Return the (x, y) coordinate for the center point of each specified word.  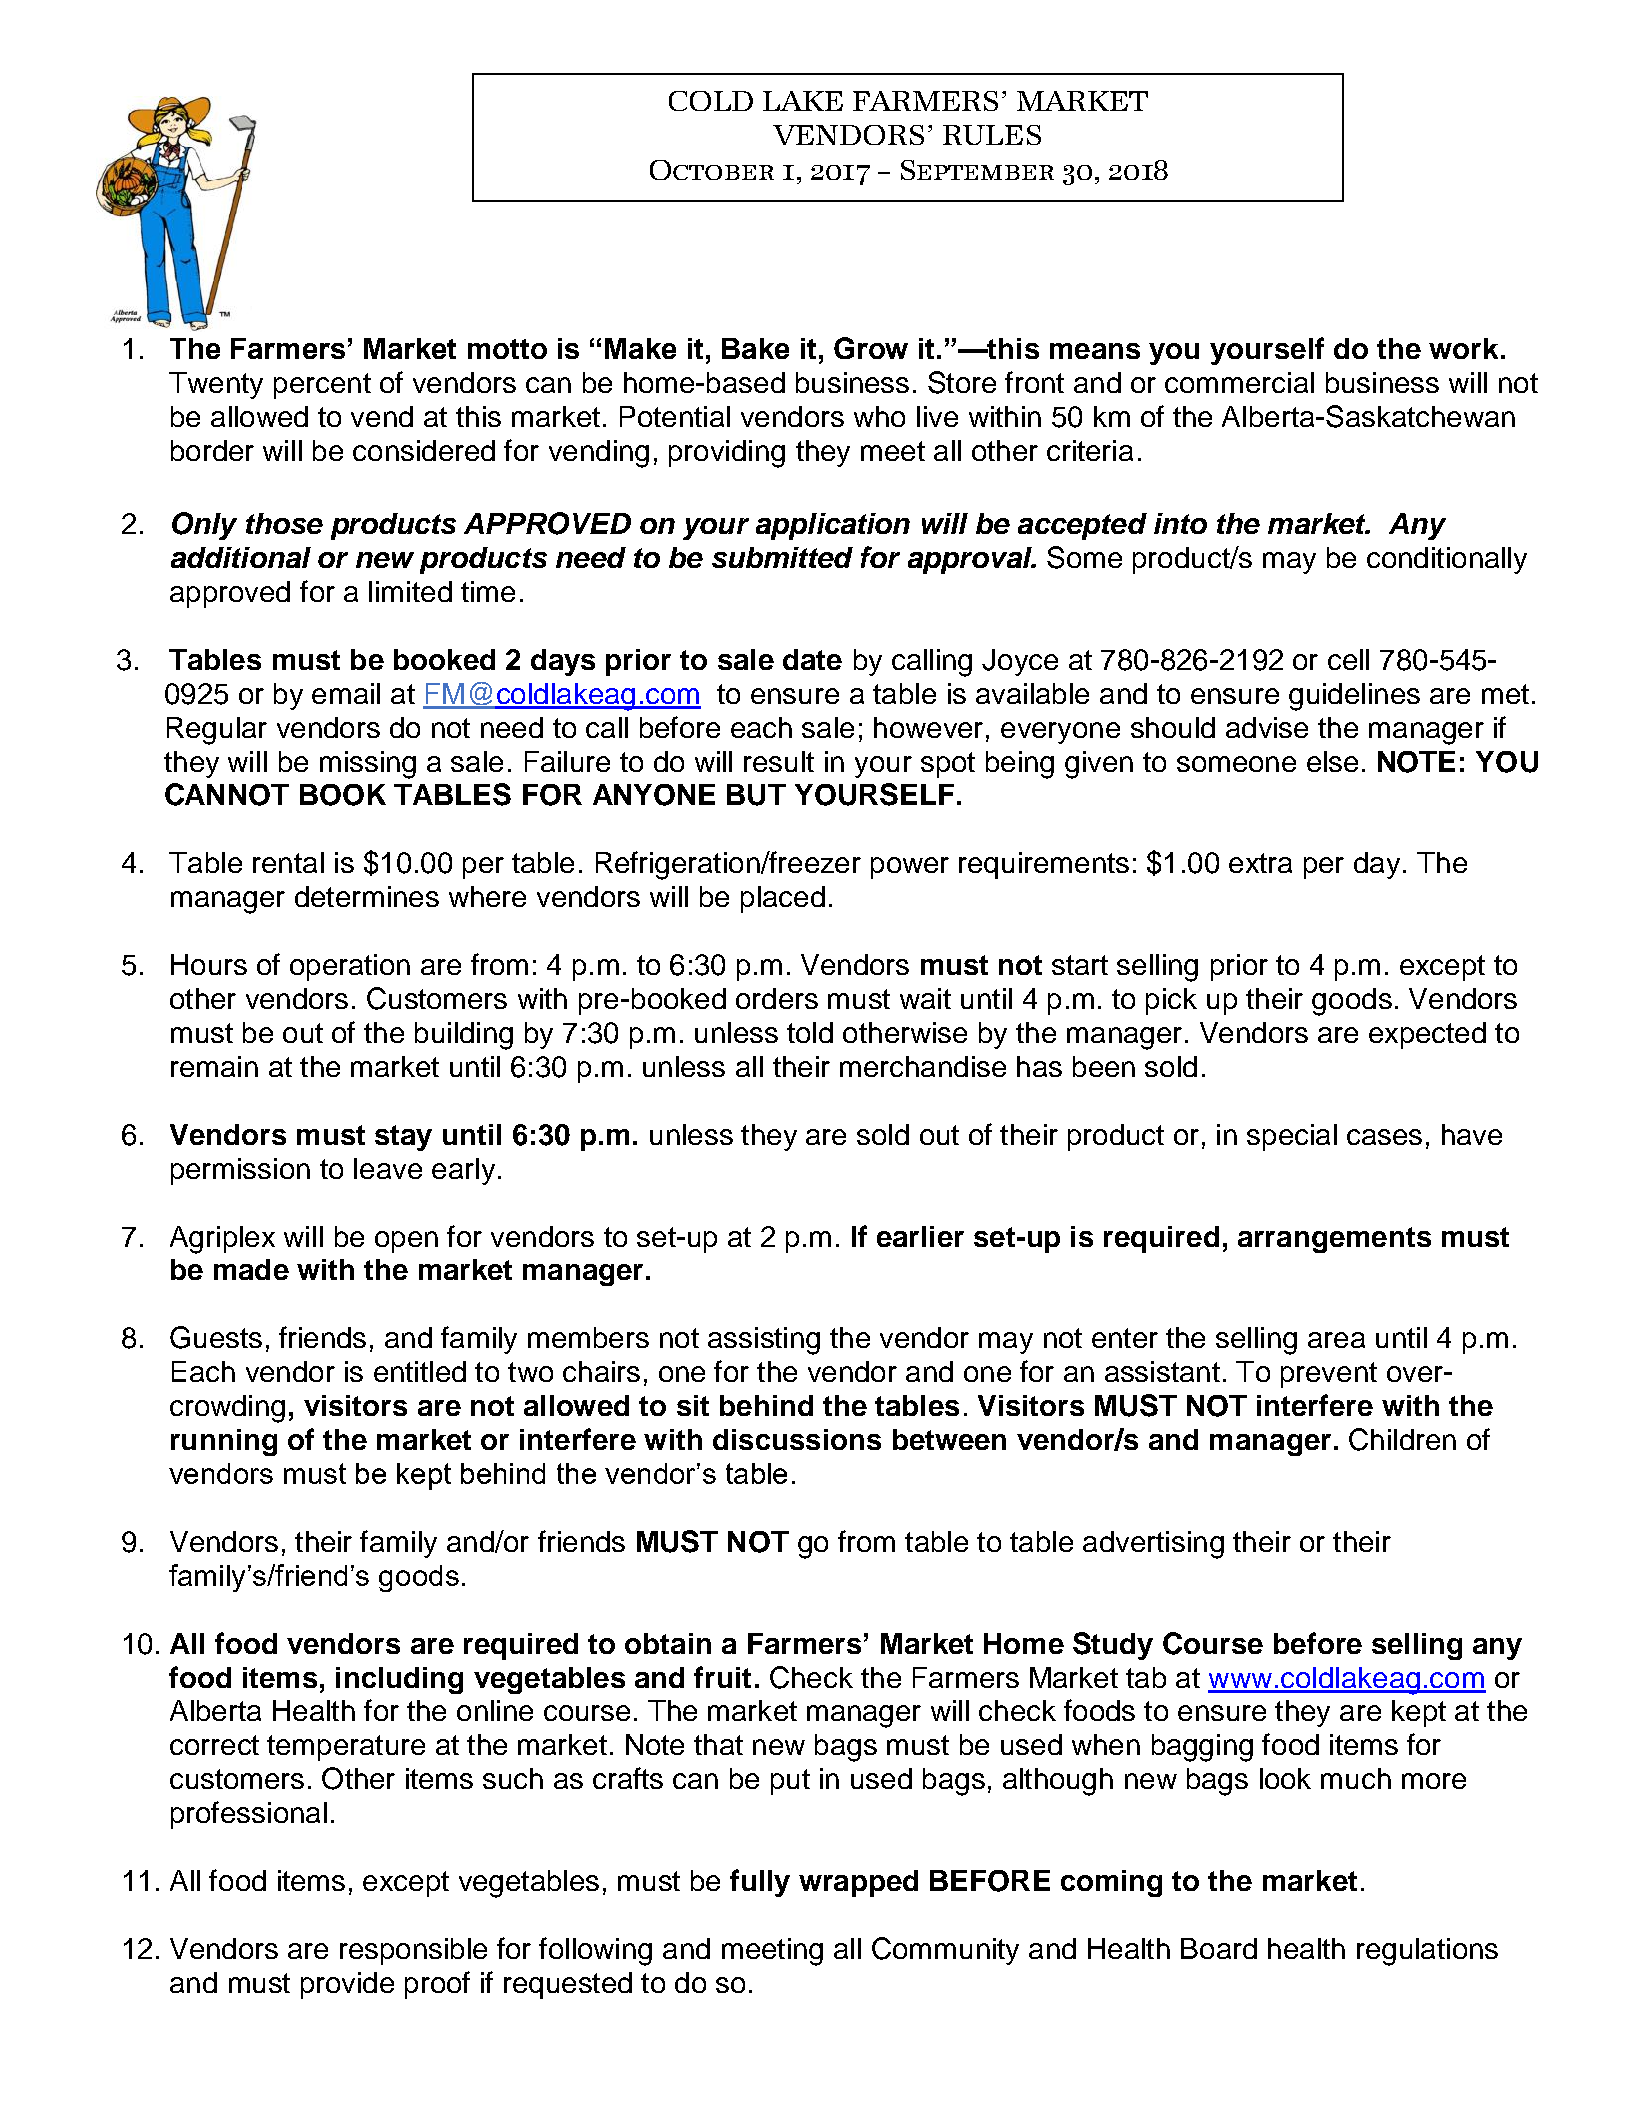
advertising (1153, 1545)
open (406, 1242)
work (1463, 348)
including (399, 1680)
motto (507, 349)
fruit (722, 1677)
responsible (413, 1951)
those (284, 523)
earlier (920, 1236)
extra (1260, 863)
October (712, 170)
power (910, 868)
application (833, 526)
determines (367, 896)
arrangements (1334, 1240)
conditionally (1447, 560)
